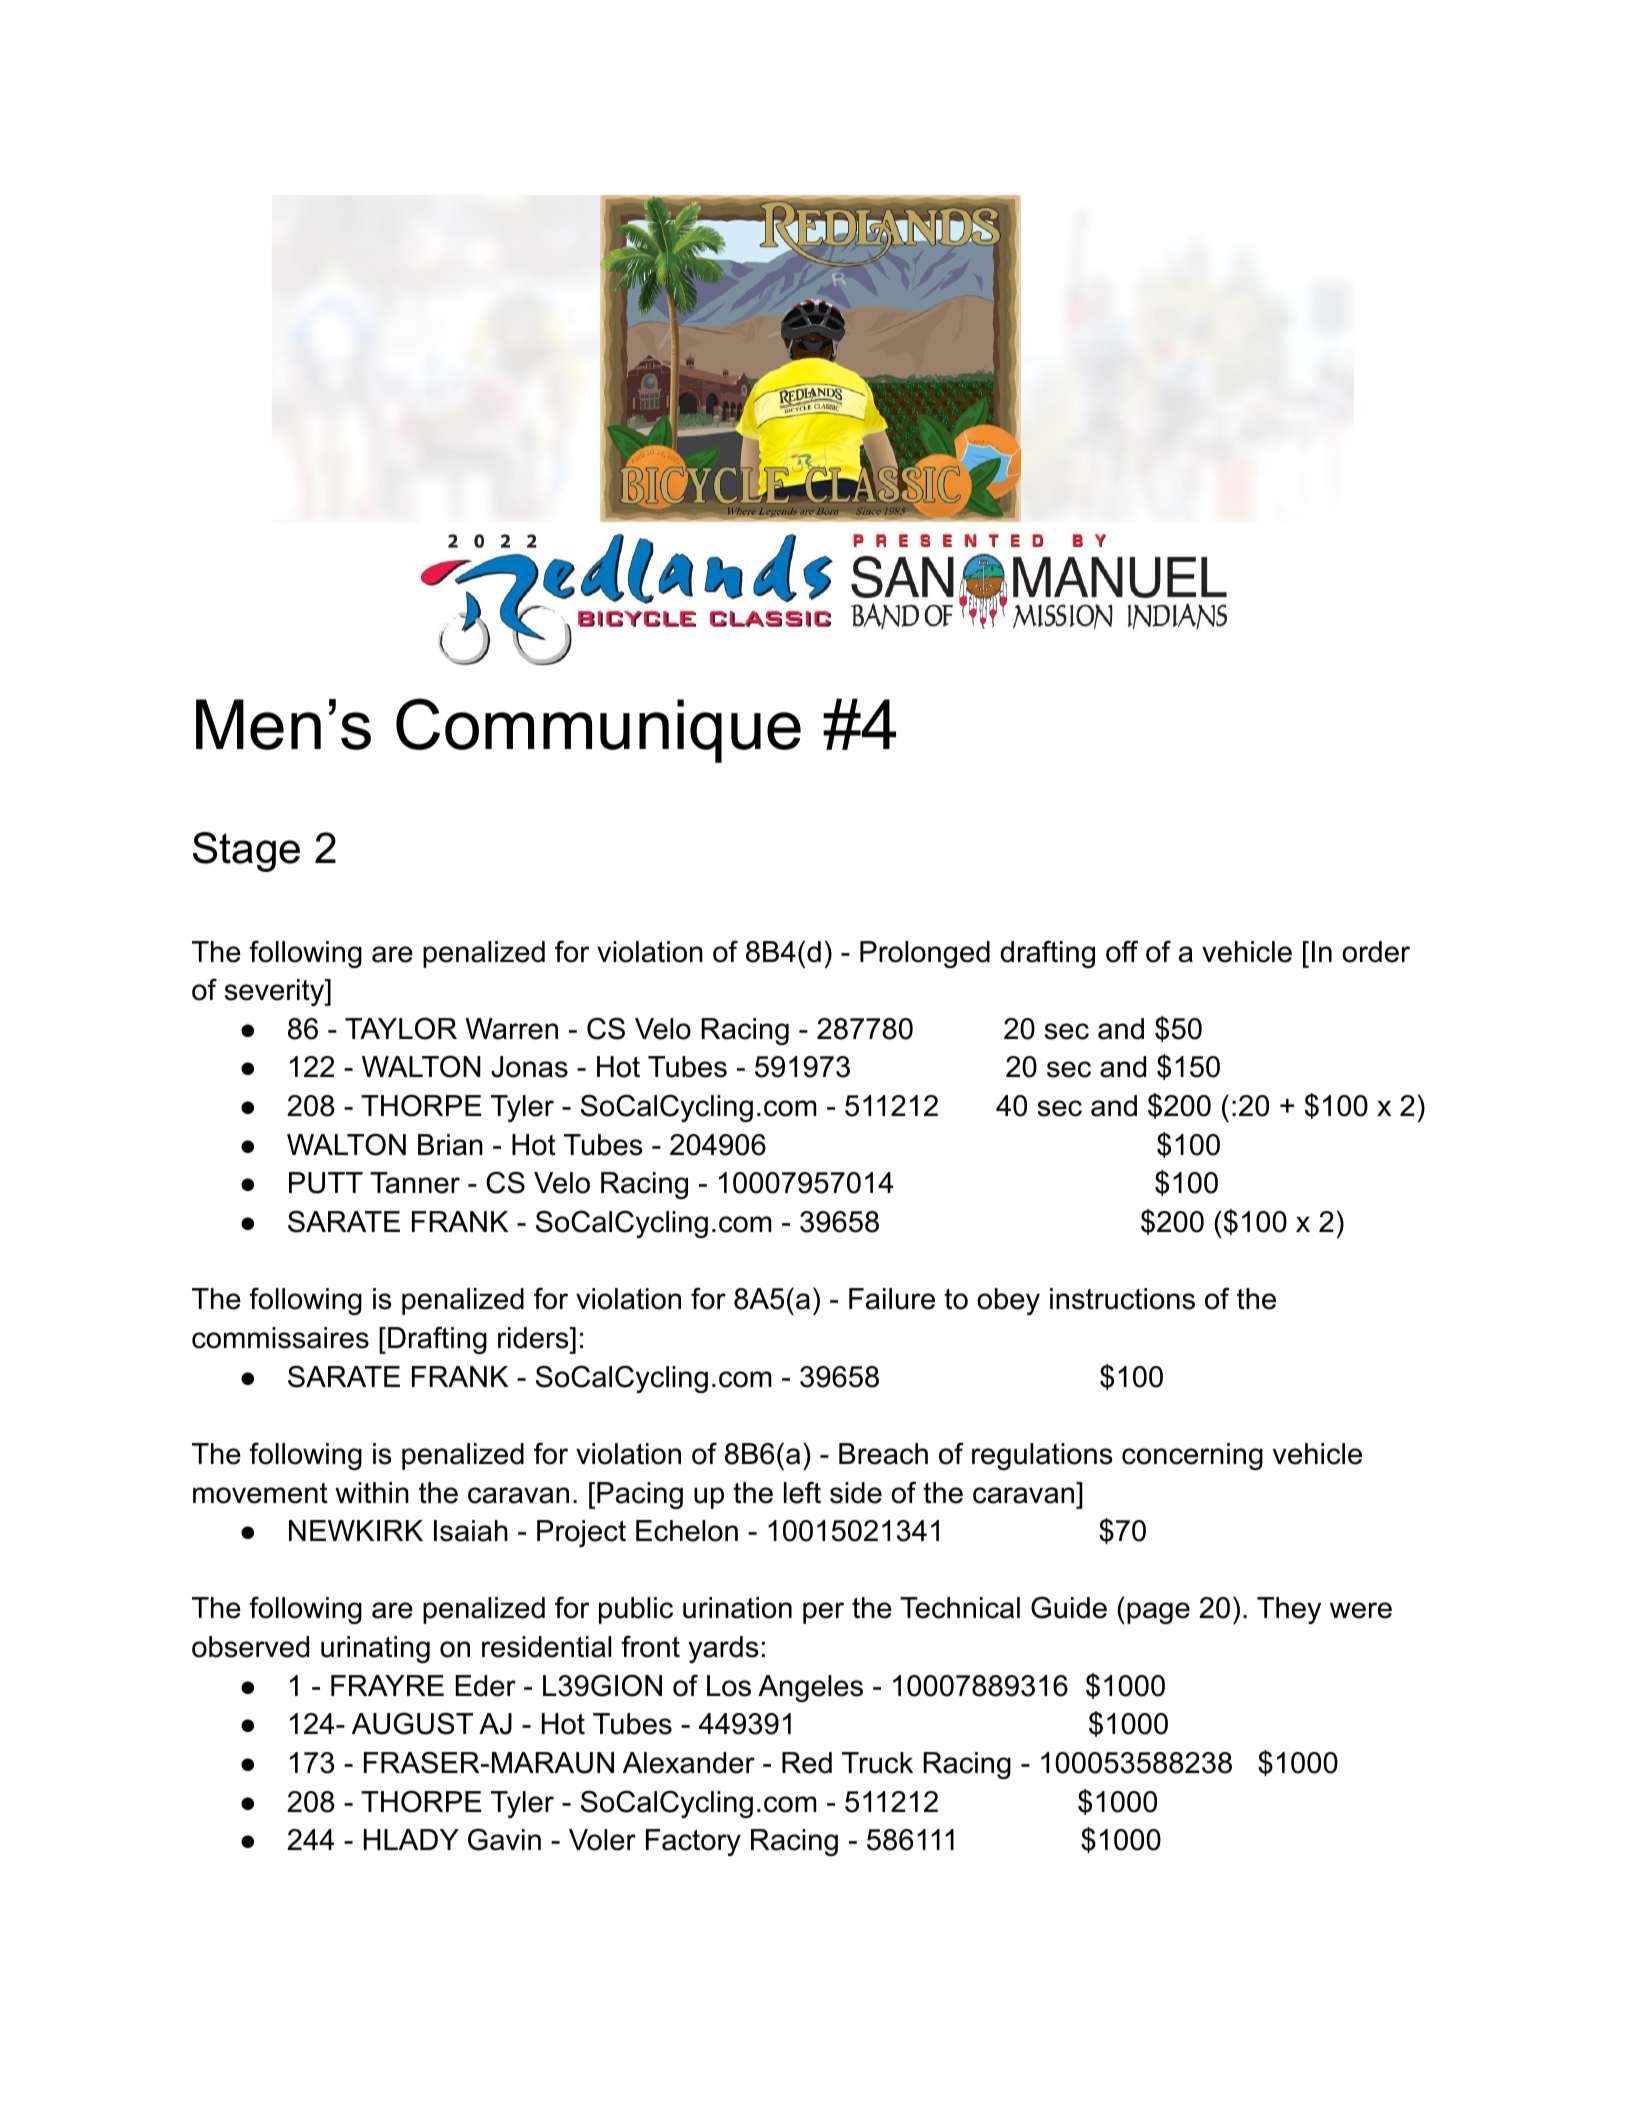 The width and height of the page is (1626, 2104). What do you see at coordinates (246, 852) in the page?
I see `Stage` at bounding box center [246, 852].
